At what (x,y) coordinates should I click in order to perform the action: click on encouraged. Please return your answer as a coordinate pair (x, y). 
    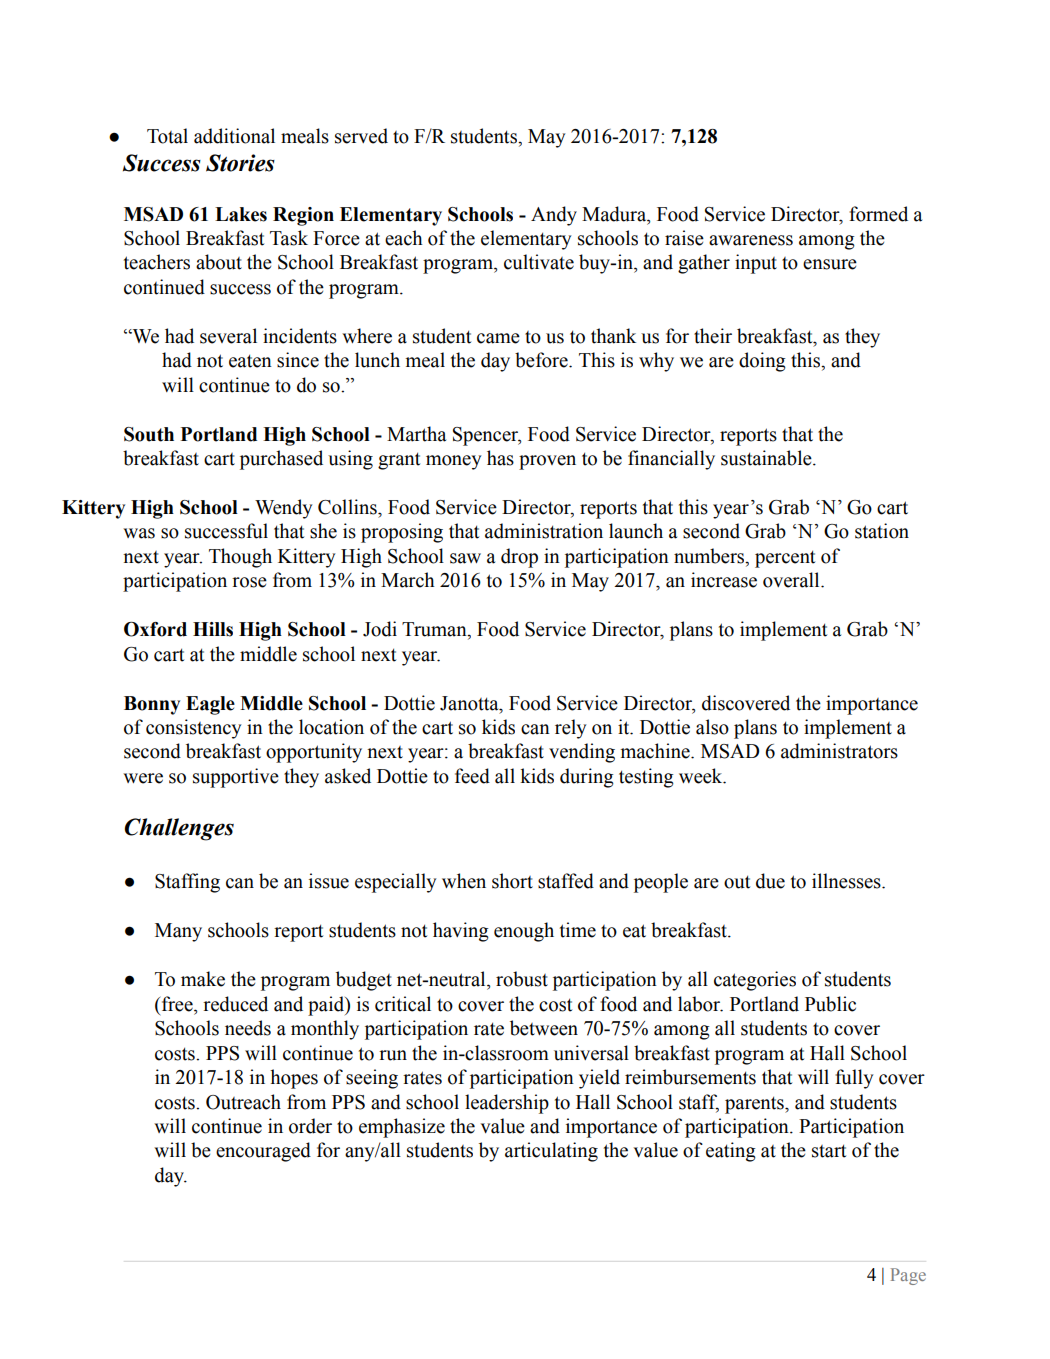
    Looking at the image, I should click on (263, 1152).
